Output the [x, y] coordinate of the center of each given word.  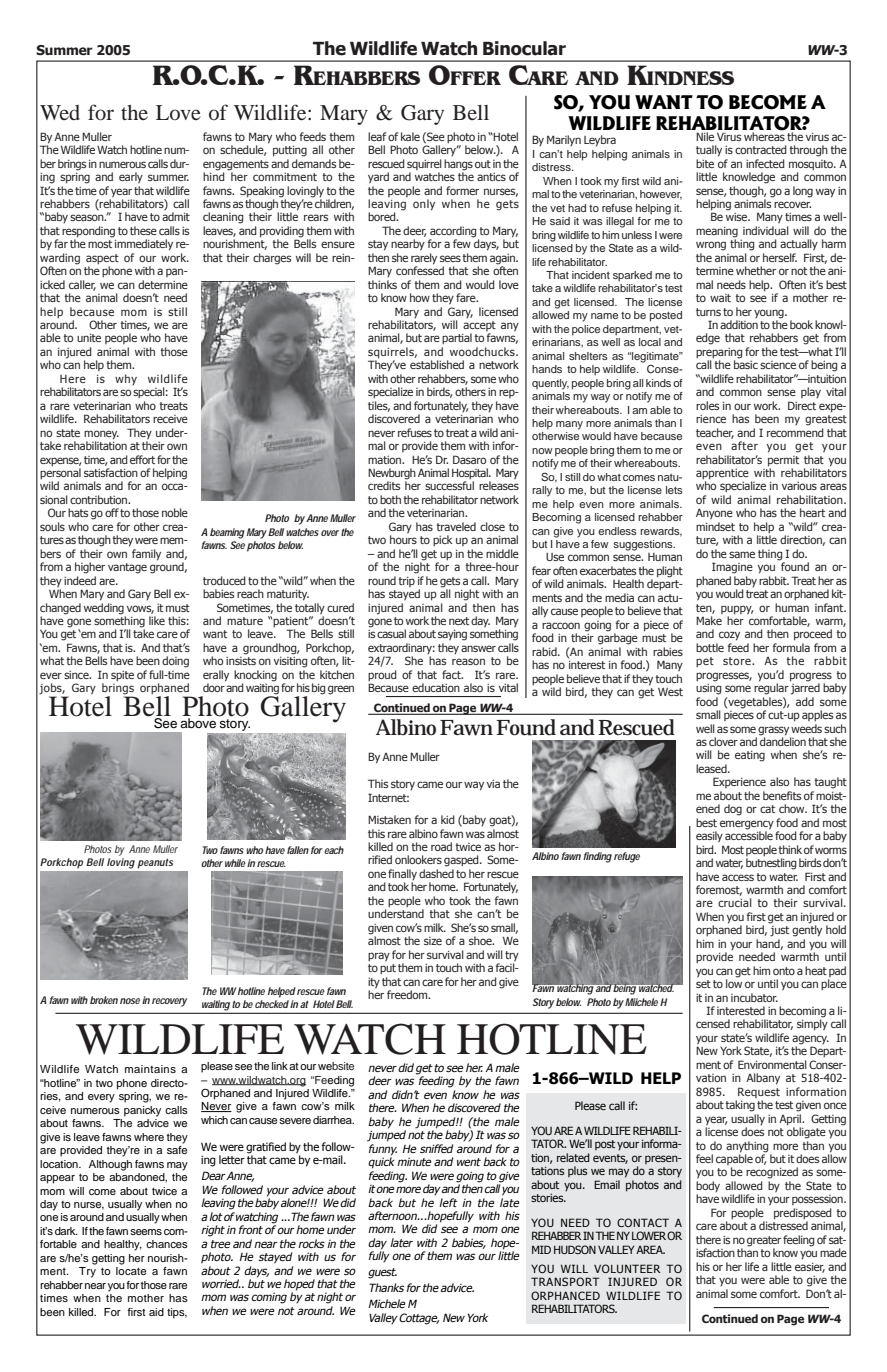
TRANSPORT [565, 1281]
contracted [761, 149]
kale [410, 136]
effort [142, 459]
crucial [735, 902]
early [131, 178]
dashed [436, 873]
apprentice [722, 475]
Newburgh [392, 475]
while [234, 863]
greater [764, 1241]
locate [131, 1271]
